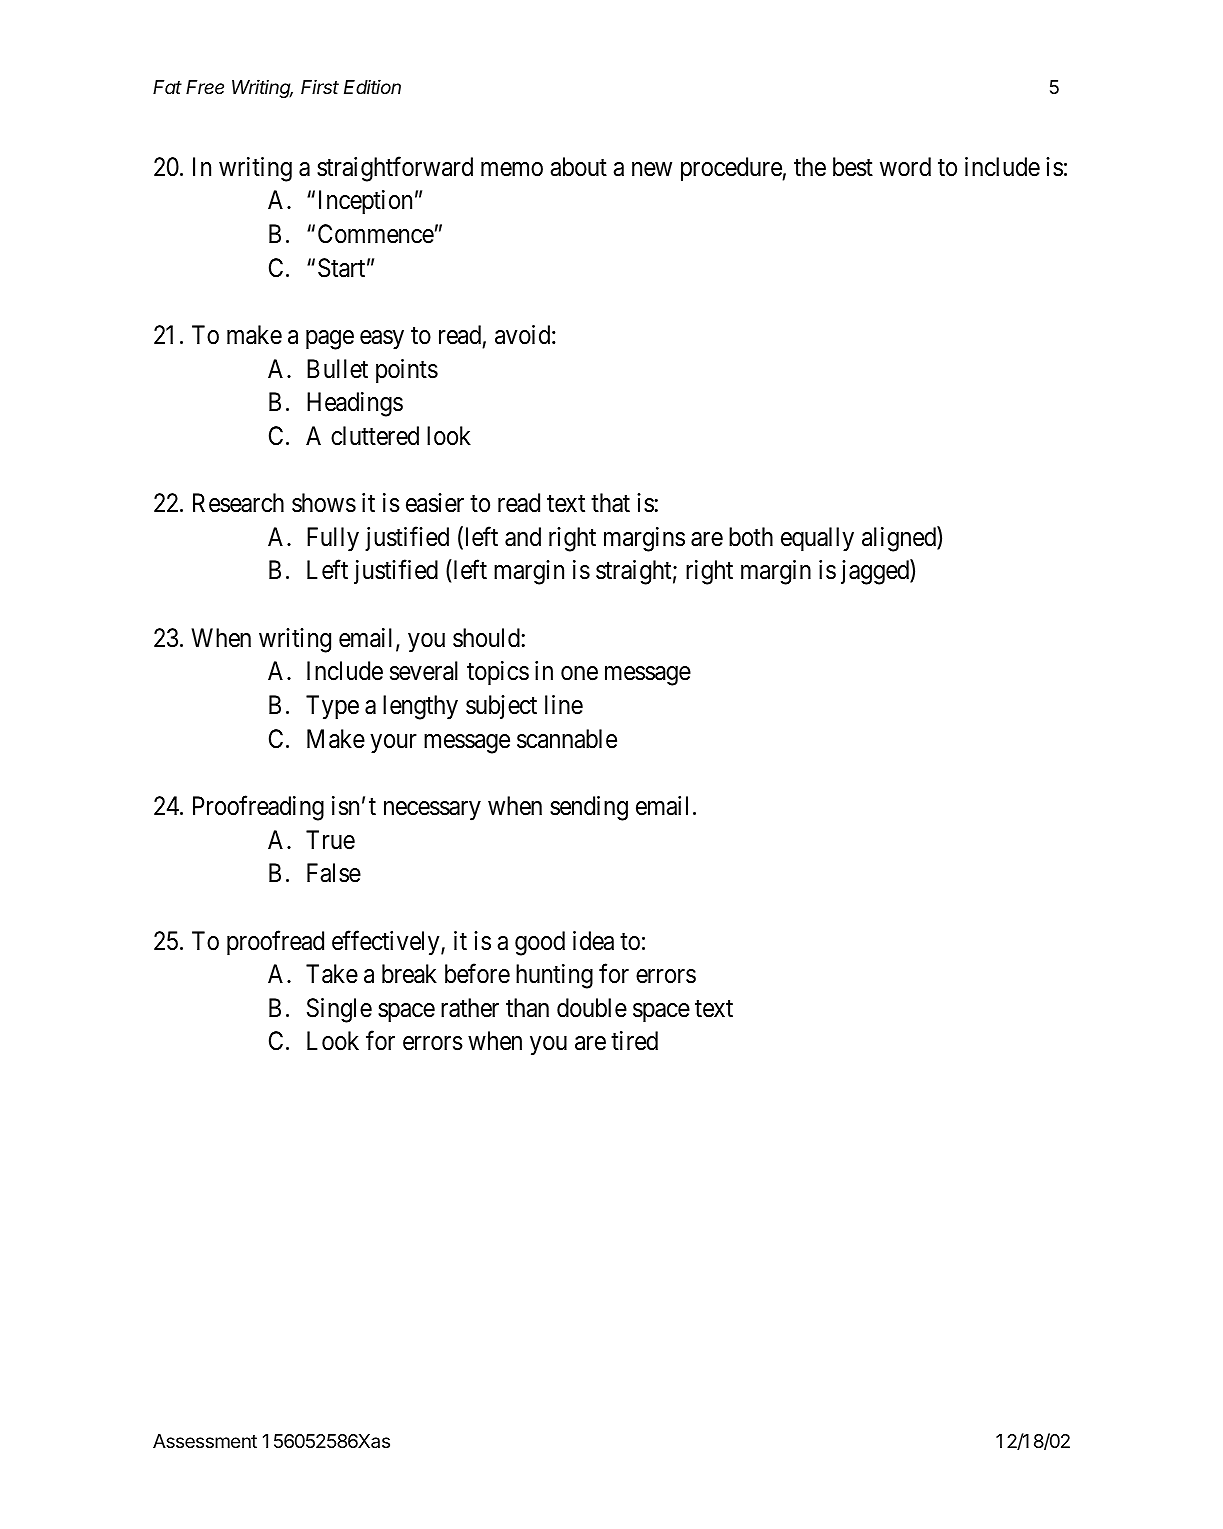 Image resolution: width=1223 pixels, height=1529 pixels. Describe the element at coordinates (205, 1441) in the screenshot. I see `Assessment` at that location.
